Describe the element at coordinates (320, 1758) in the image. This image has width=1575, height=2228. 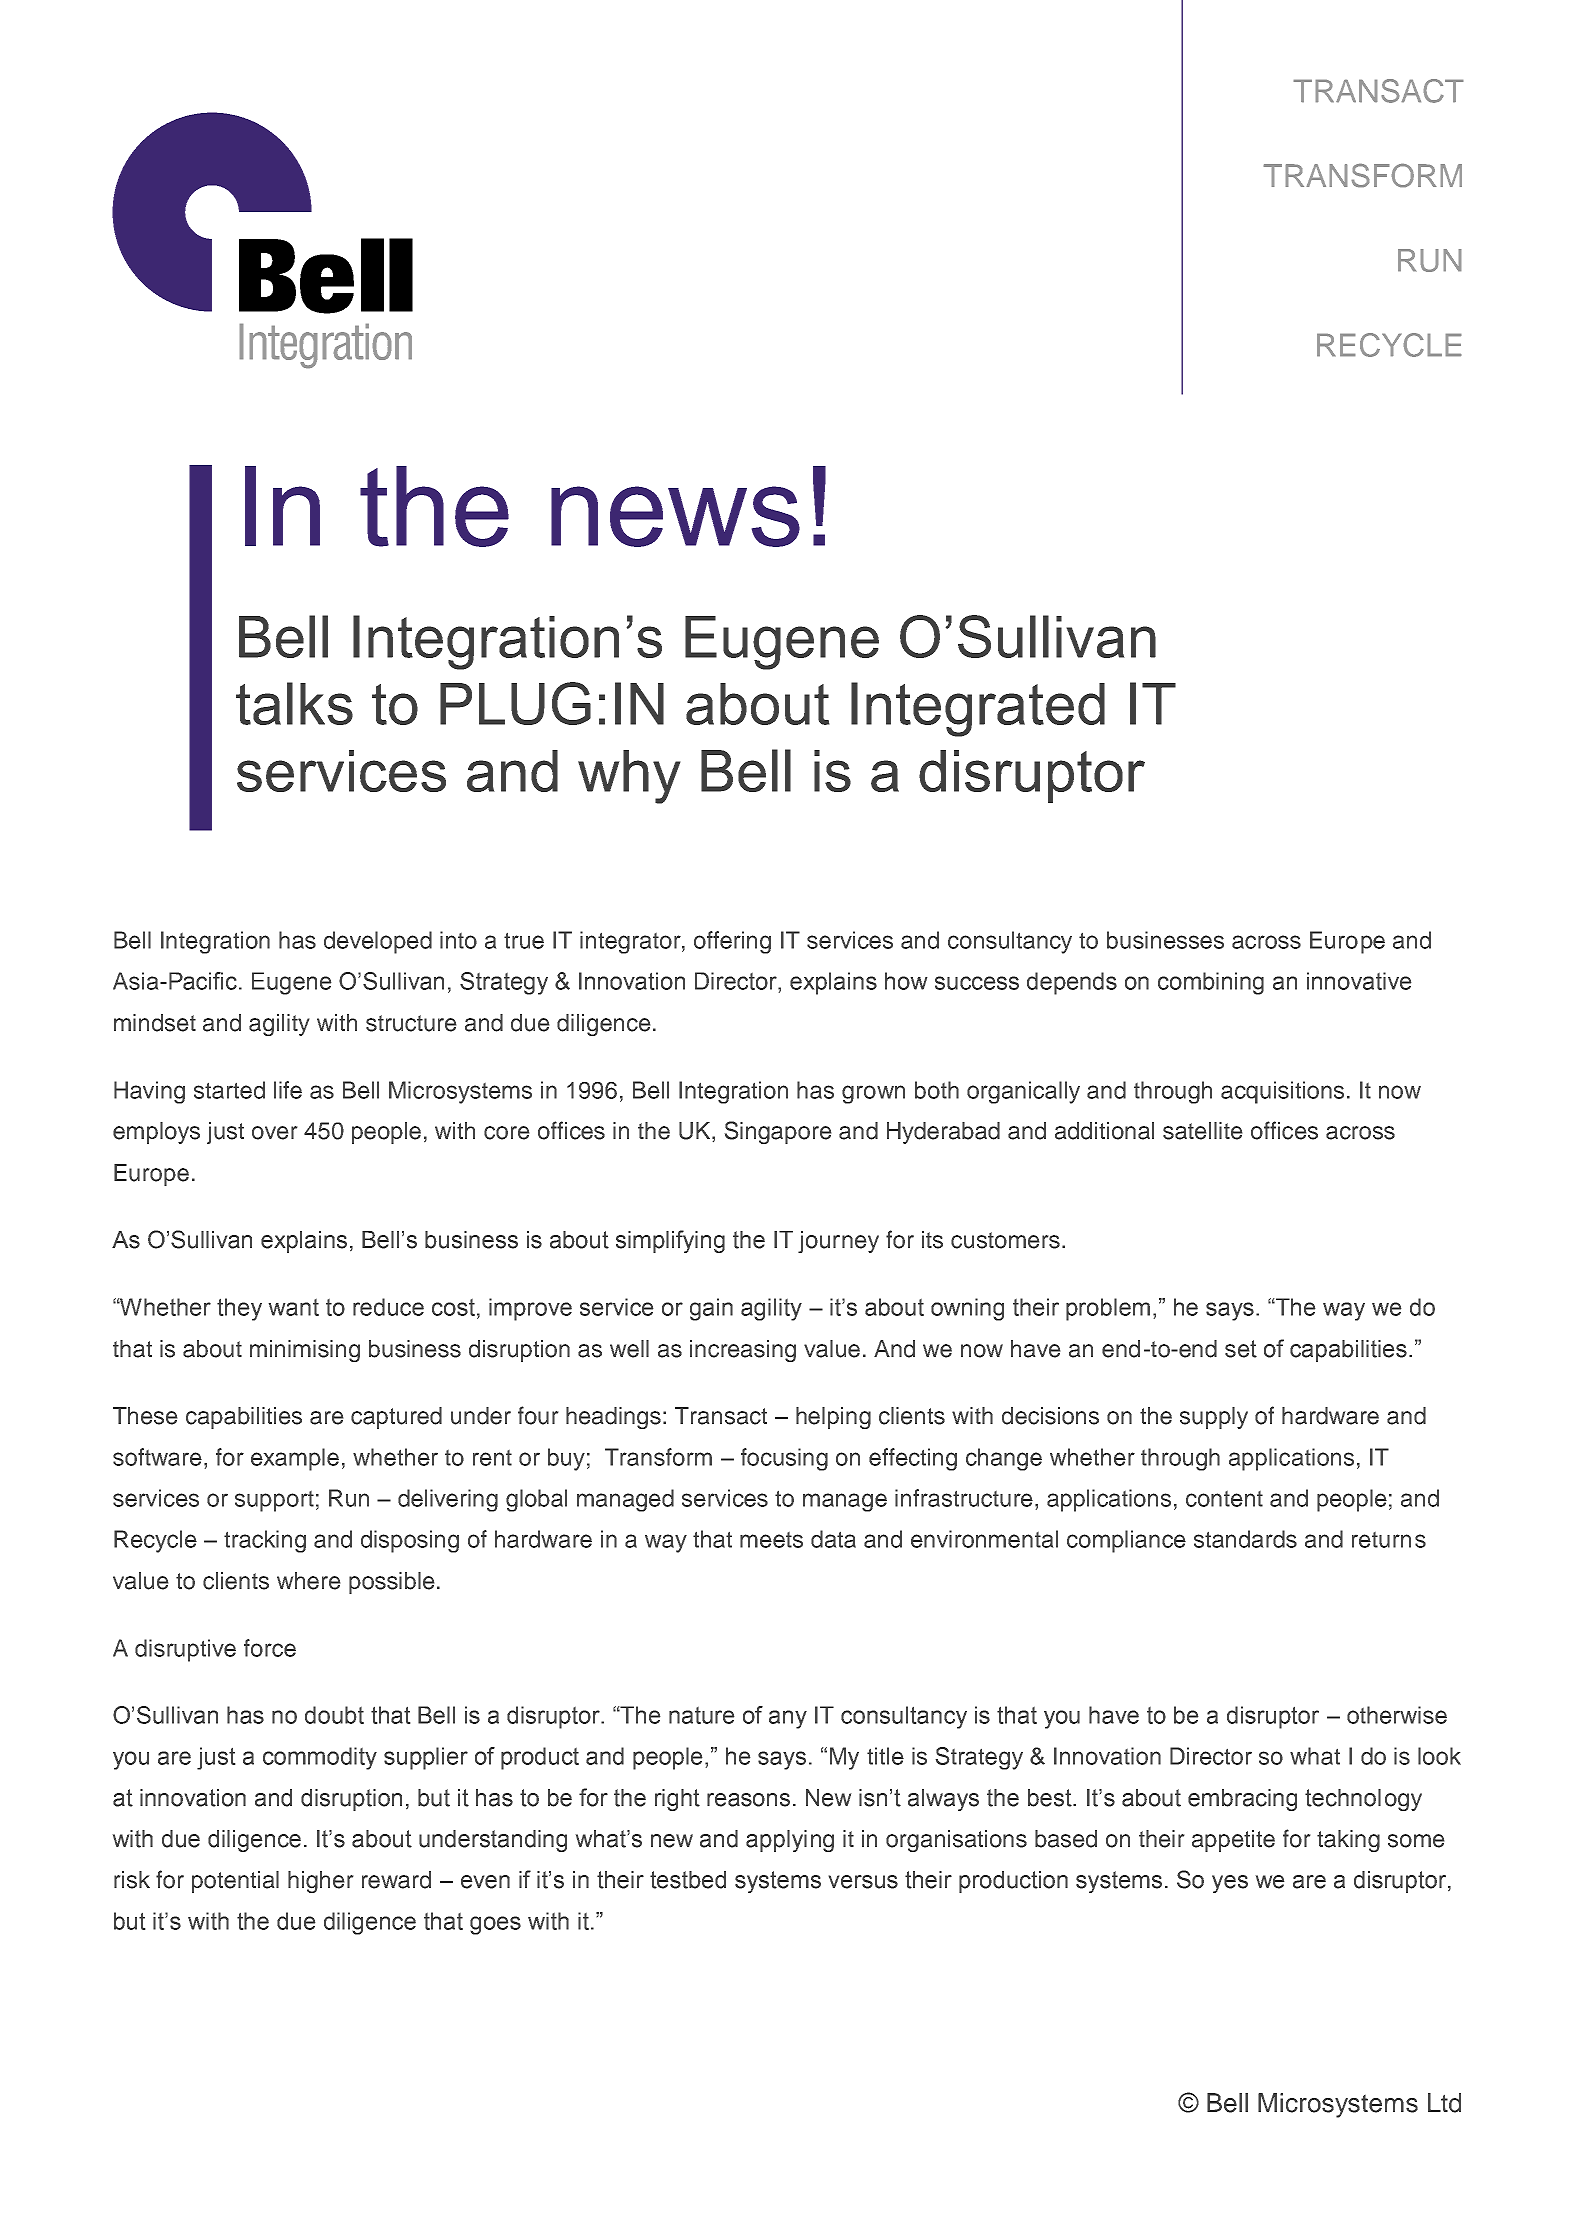
I see `commodity` at that location.
